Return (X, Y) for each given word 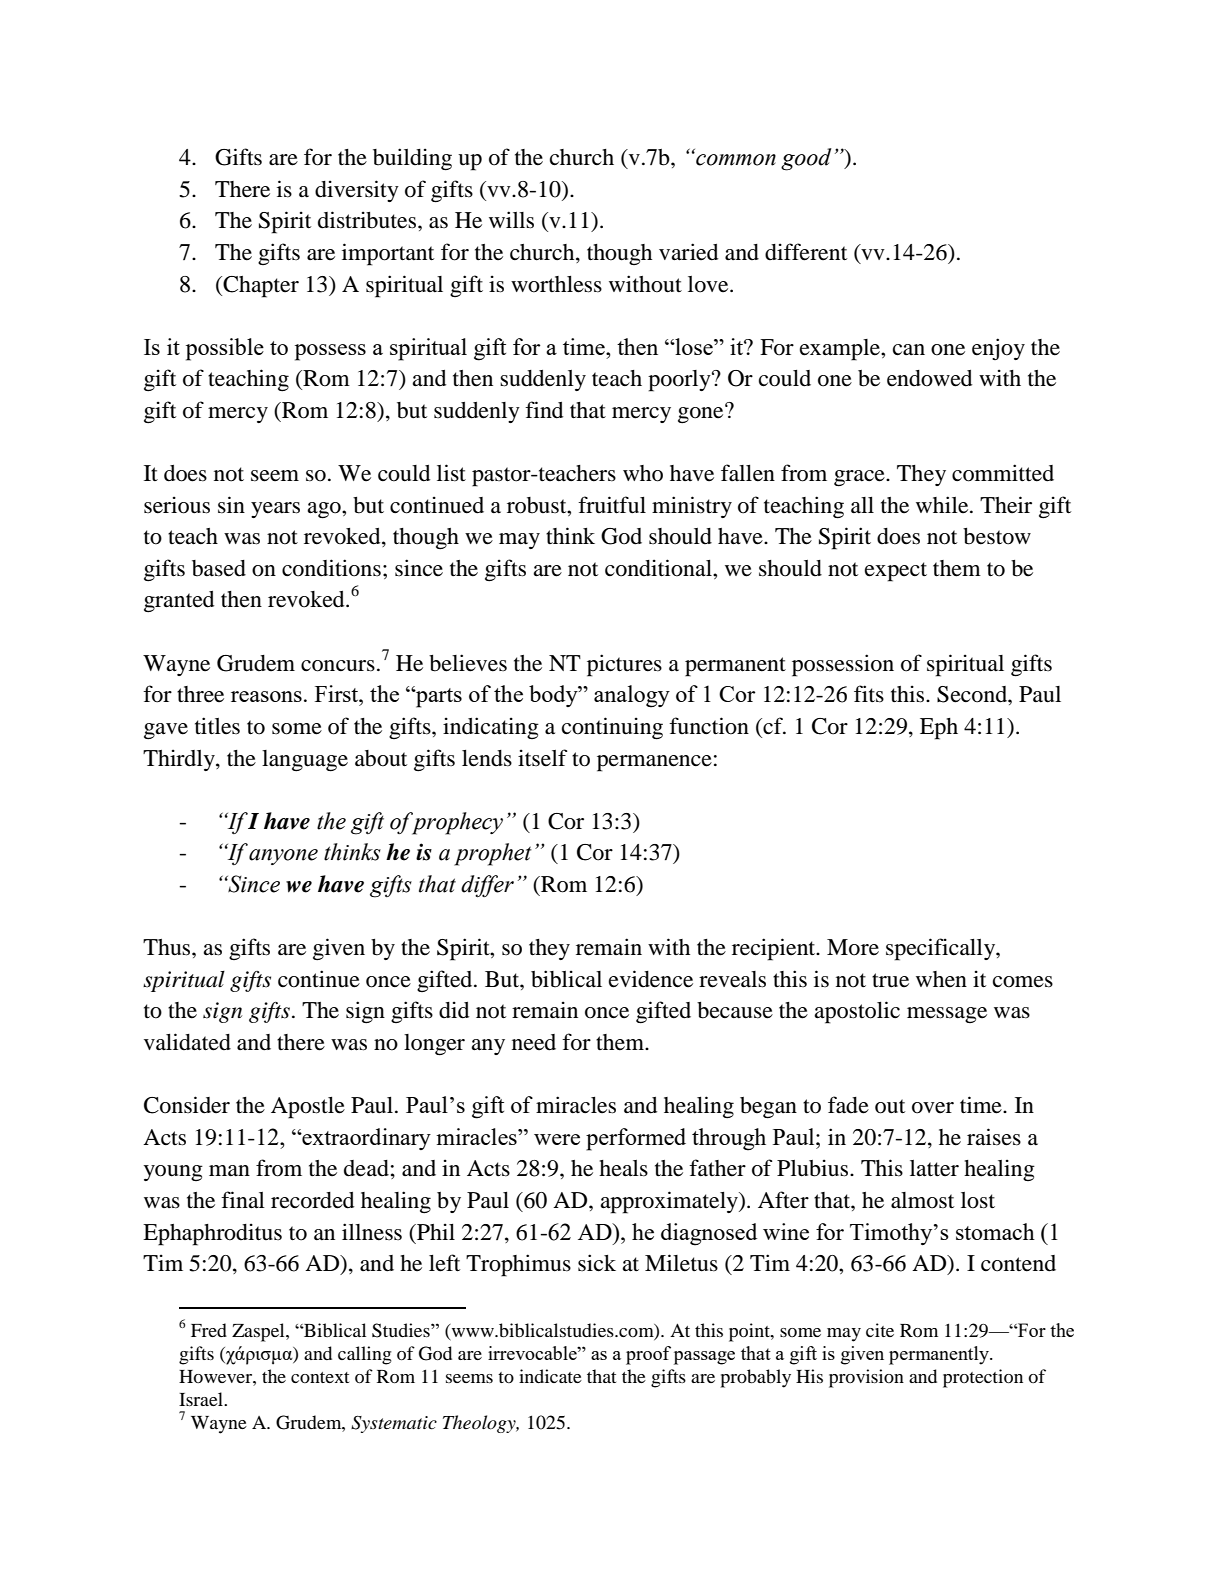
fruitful (612, 505)
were (557, 1139)
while (943, 505)
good (806, 159)
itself (542, 758)
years (275, 510)
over (933, 1108)
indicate (550, 1376)
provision (866, 1378)
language (305, 761)
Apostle (308, 1108)
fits (869, 694)
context (320, 1377)
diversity (357, 191)
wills (511, 220)
